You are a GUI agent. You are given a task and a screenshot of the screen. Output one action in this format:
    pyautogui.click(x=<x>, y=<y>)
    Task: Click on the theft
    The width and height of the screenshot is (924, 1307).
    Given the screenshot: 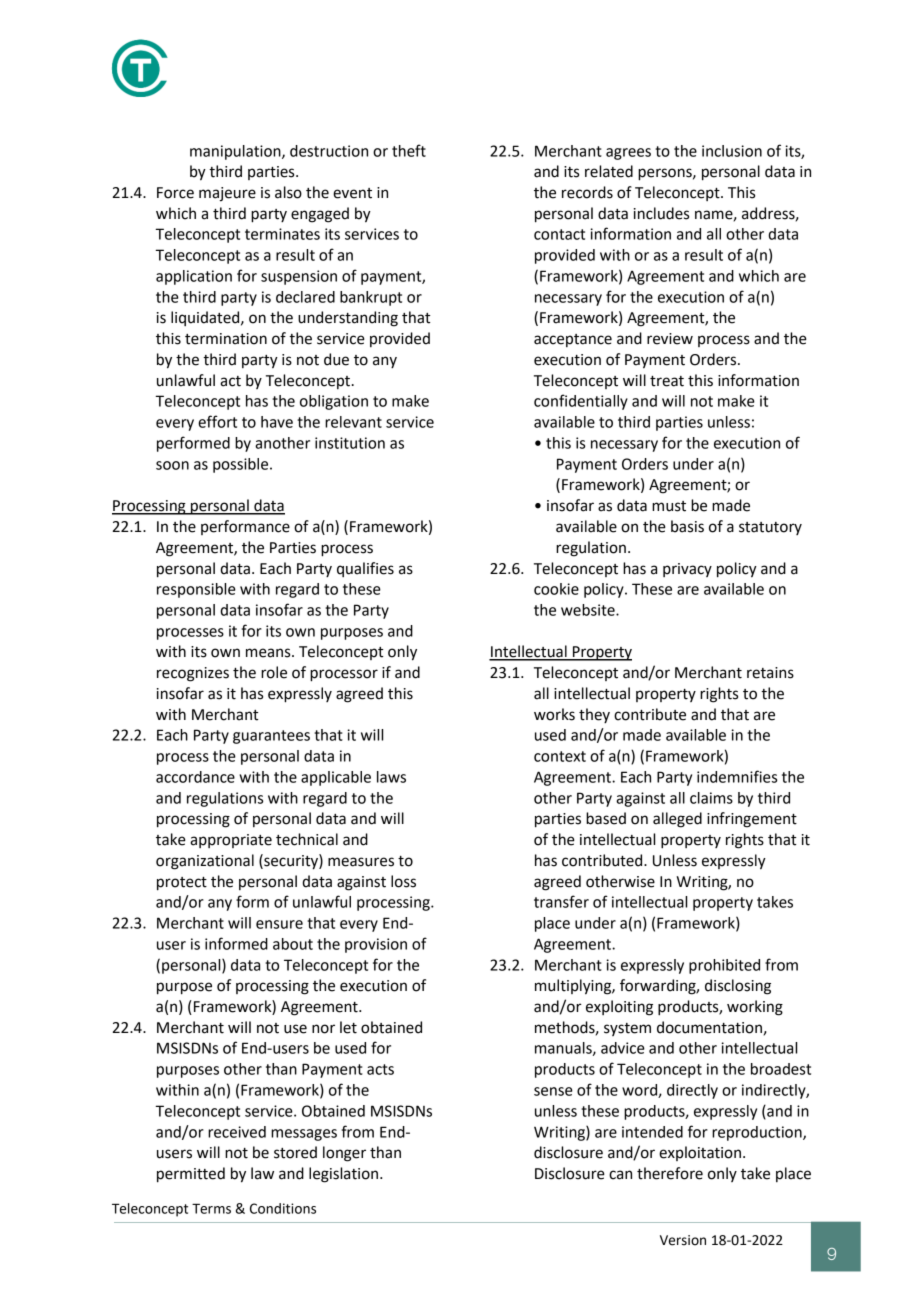 What is the action you would take?
    pyautogui.click(x=409, y=150)
